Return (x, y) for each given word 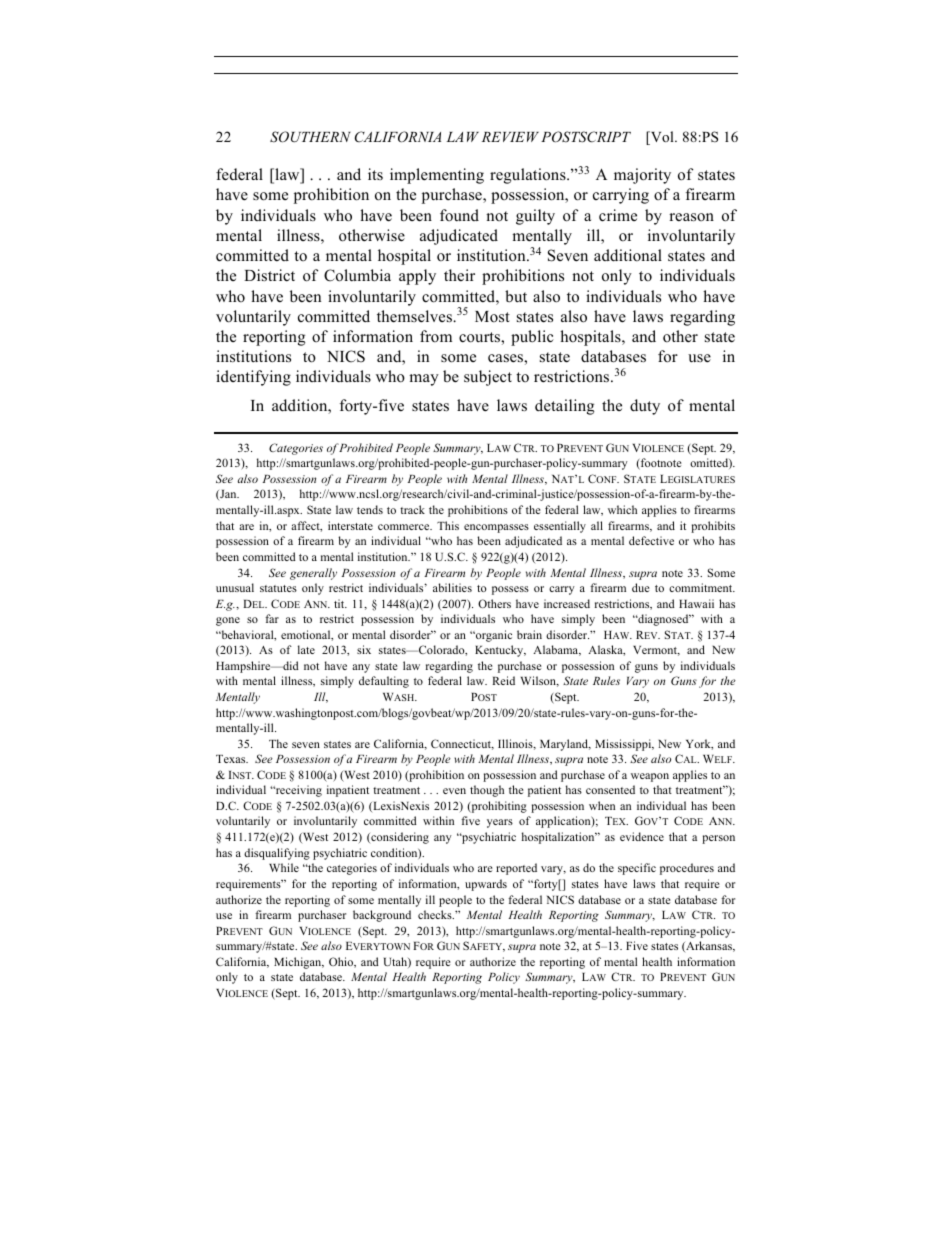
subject (488, 378)
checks (436, 914)
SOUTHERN (310, 137)
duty (645, 407)
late (306, 649)
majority (642, 176)
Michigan (299, 963)
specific (637, 869)
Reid (503, 680)
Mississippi (624, 745)
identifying (253, 378)
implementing (437, 176)
